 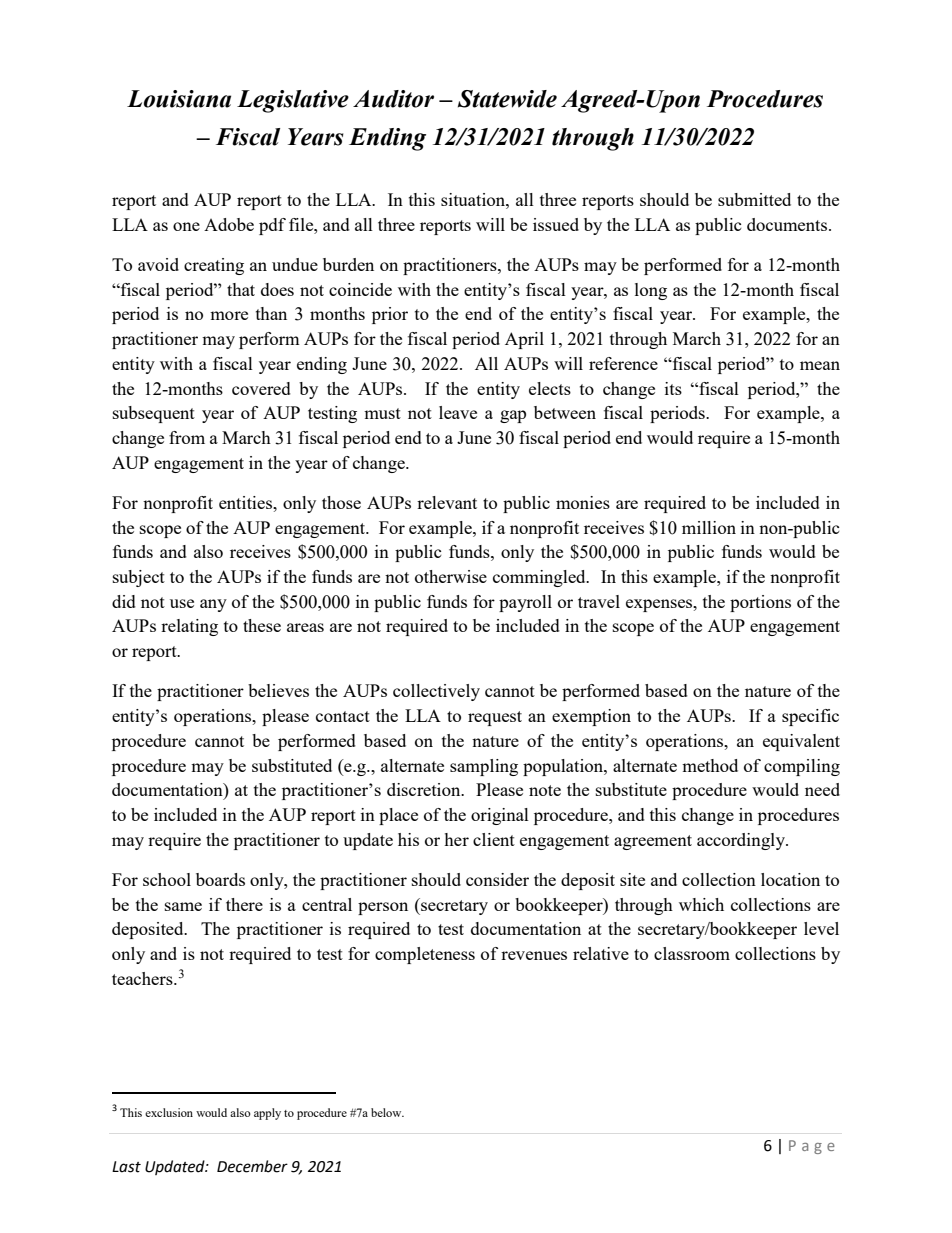 I want to click on below, so click(x=387, y=1112).
